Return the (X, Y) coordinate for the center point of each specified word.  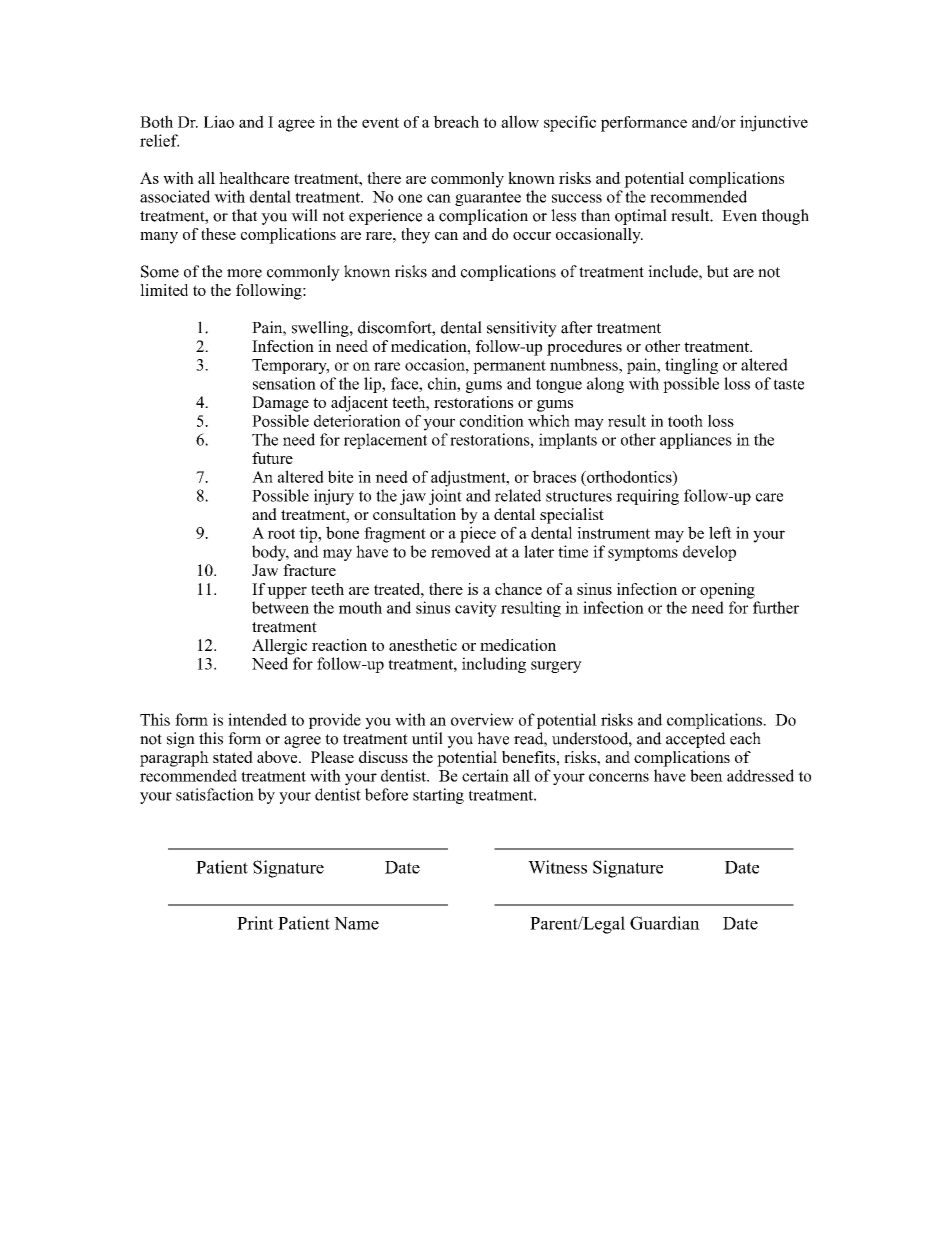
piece (478, 534)
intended (257, 719)
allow (520, 121)
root (281, 533)
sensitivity (522, 329)
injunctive (774, 123)
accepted (696, 740)
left (720, 532)
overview (482, 719)
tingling (691, 366)
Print (255, 923)
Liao (219, 121)
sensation (284, 383)
